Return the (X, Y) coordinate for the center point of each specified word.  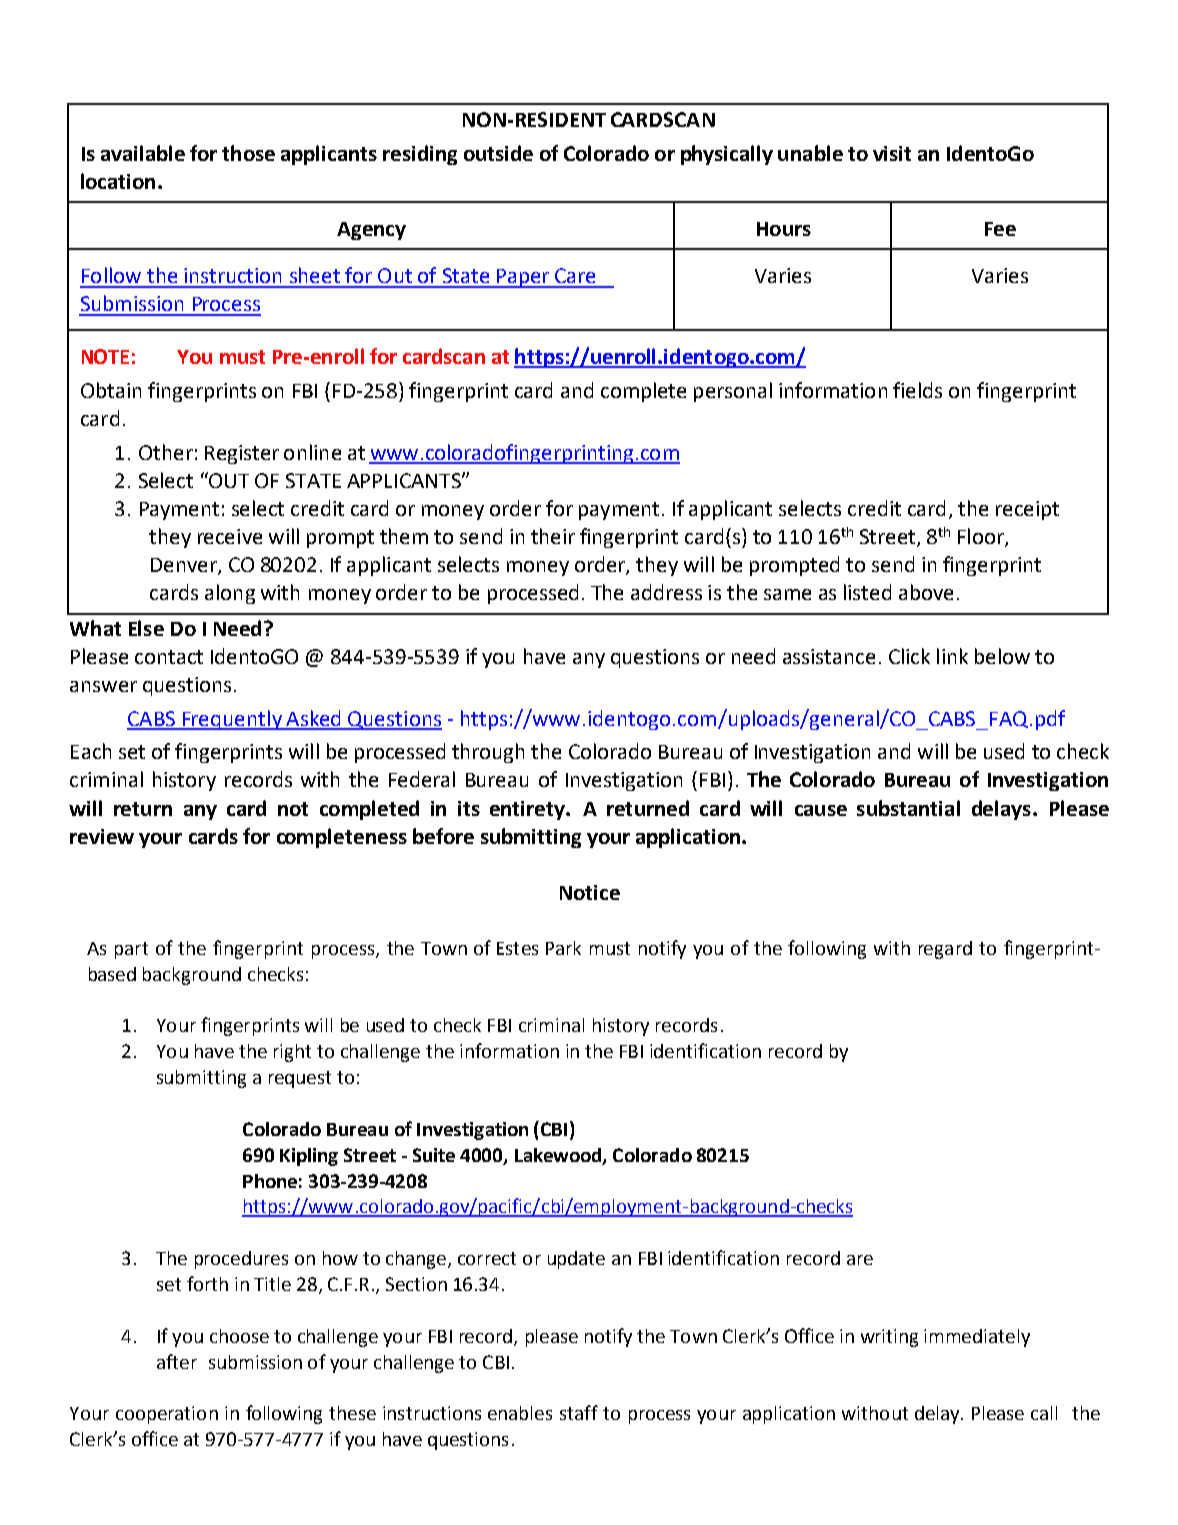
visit (892, 153)
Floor (982, 537)
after (177, 1361)
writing (889, 1338)
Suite (434, 1155)
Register (242, 454)
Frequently (232, 720)
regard (945, 950)
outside (498, 153)
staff (579, 1412)
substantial (908, 808)
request (300, 1079)
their (553, 536)
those (248, 153)
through (488, 753)
